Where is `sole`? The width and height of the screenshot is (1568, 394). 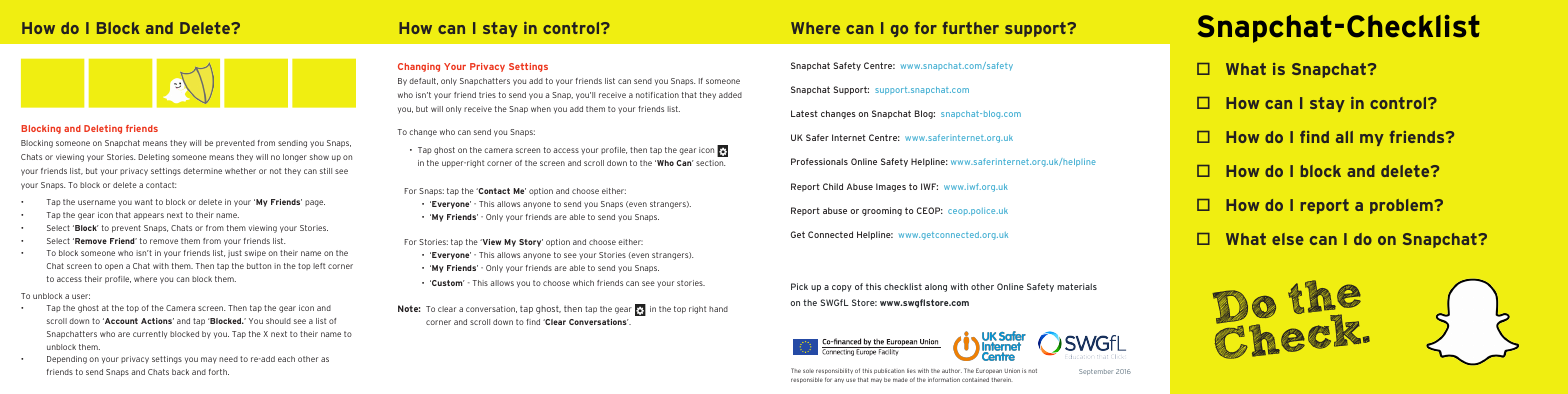
sole is located at coordinates (808, 371).
